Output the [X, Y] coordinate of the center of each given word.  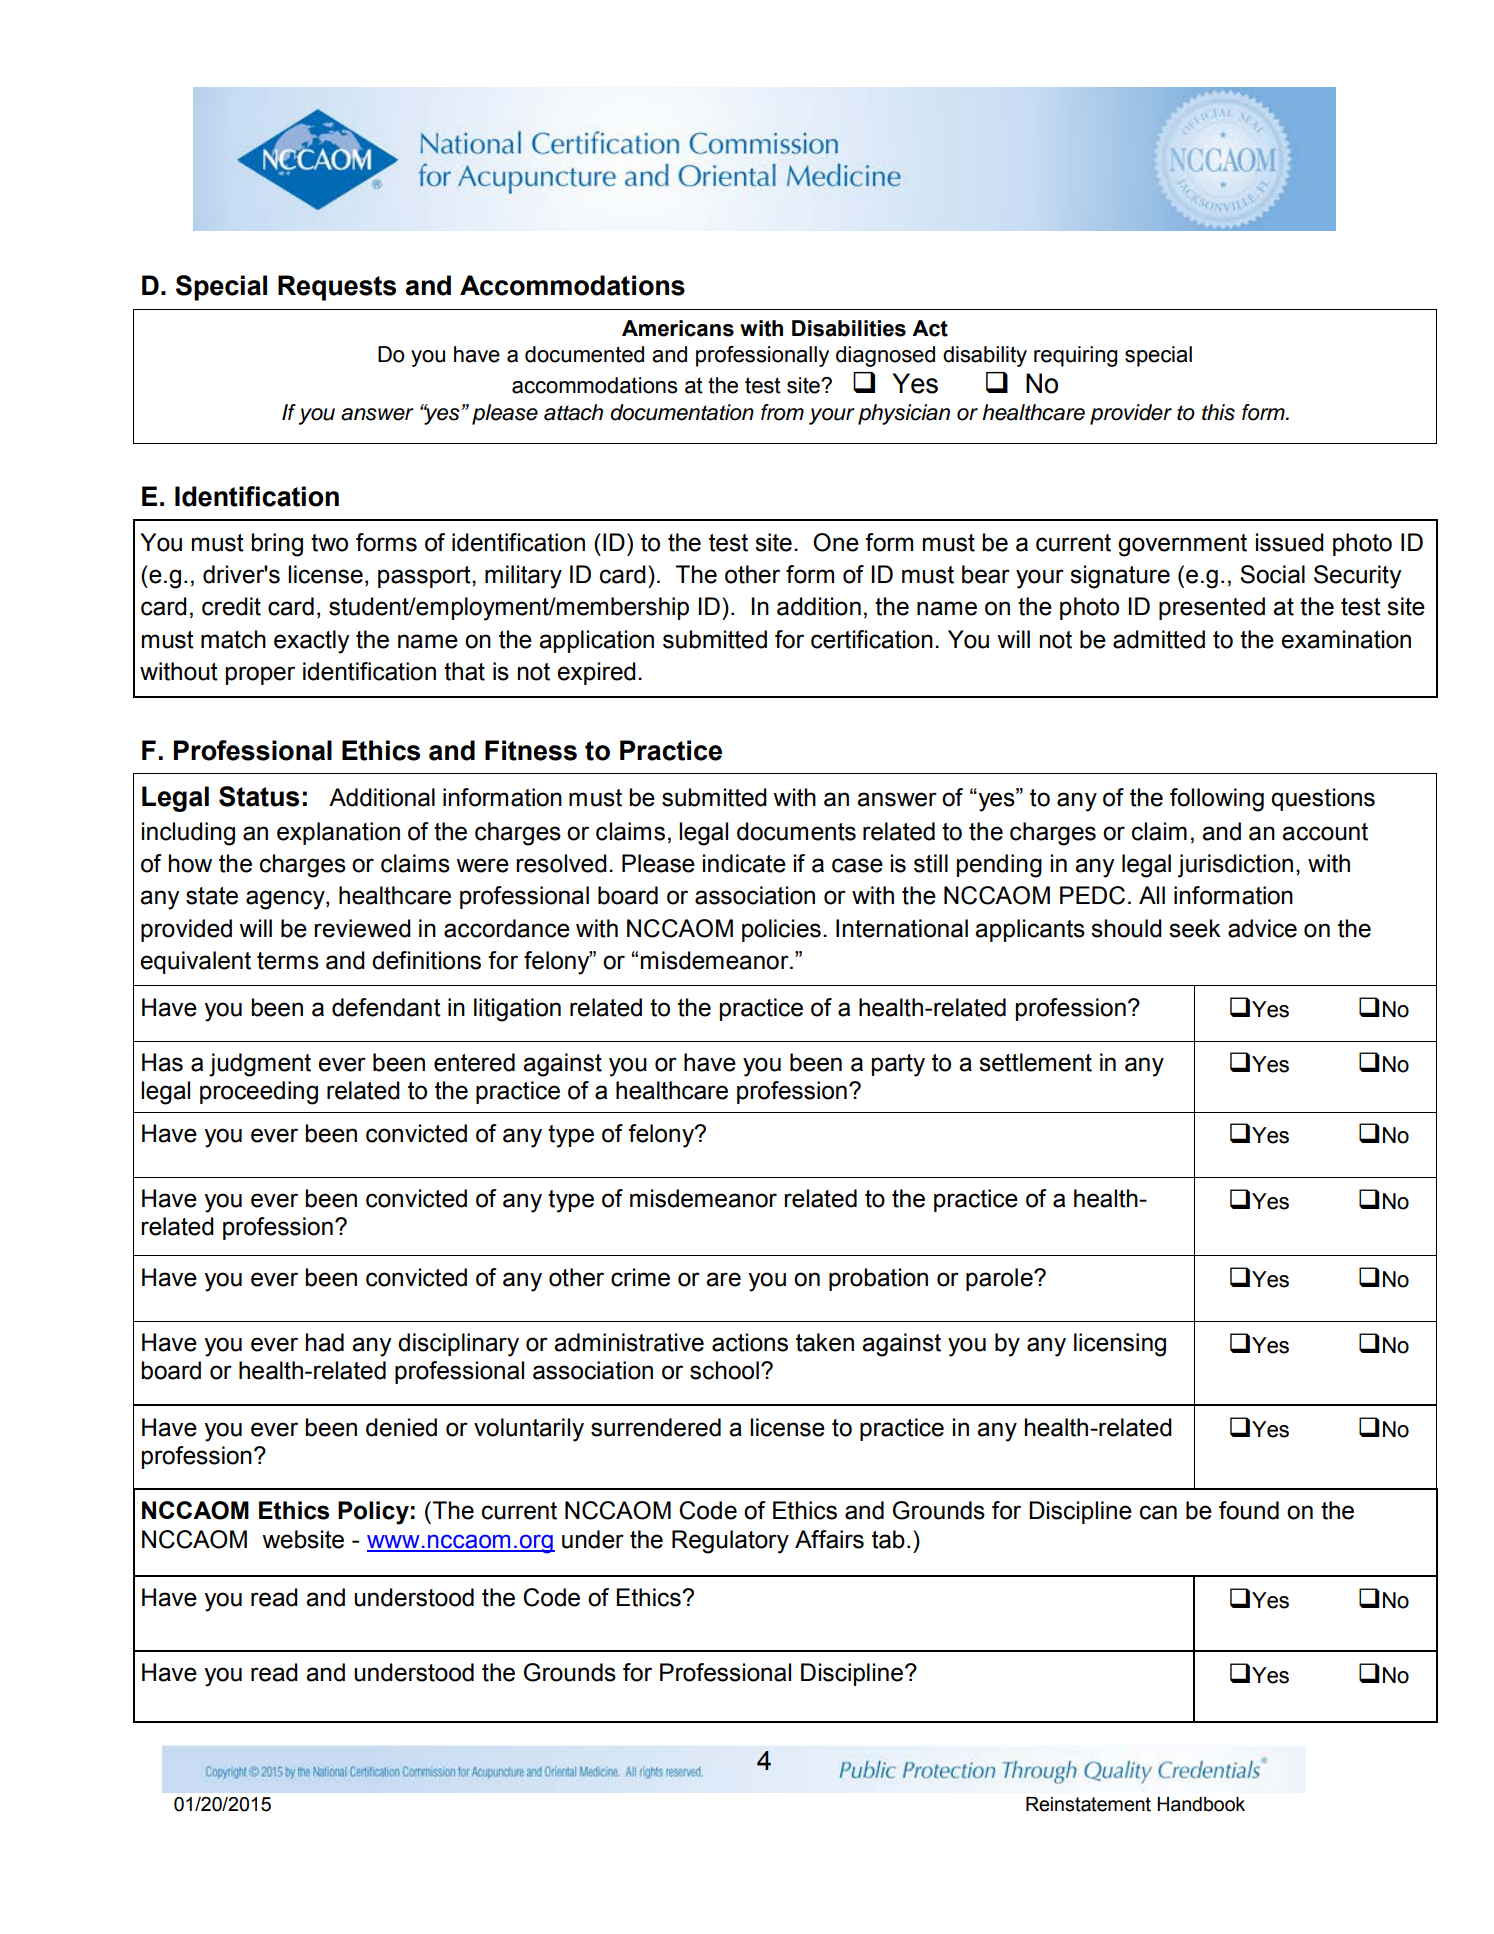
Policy [373, 1513]
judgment [260, 1065]
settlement [1035, 1062]
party [898, 1065]
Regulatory [730, 1542]
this [1218, 412]
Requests [337, 288]
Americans [678, 328]
